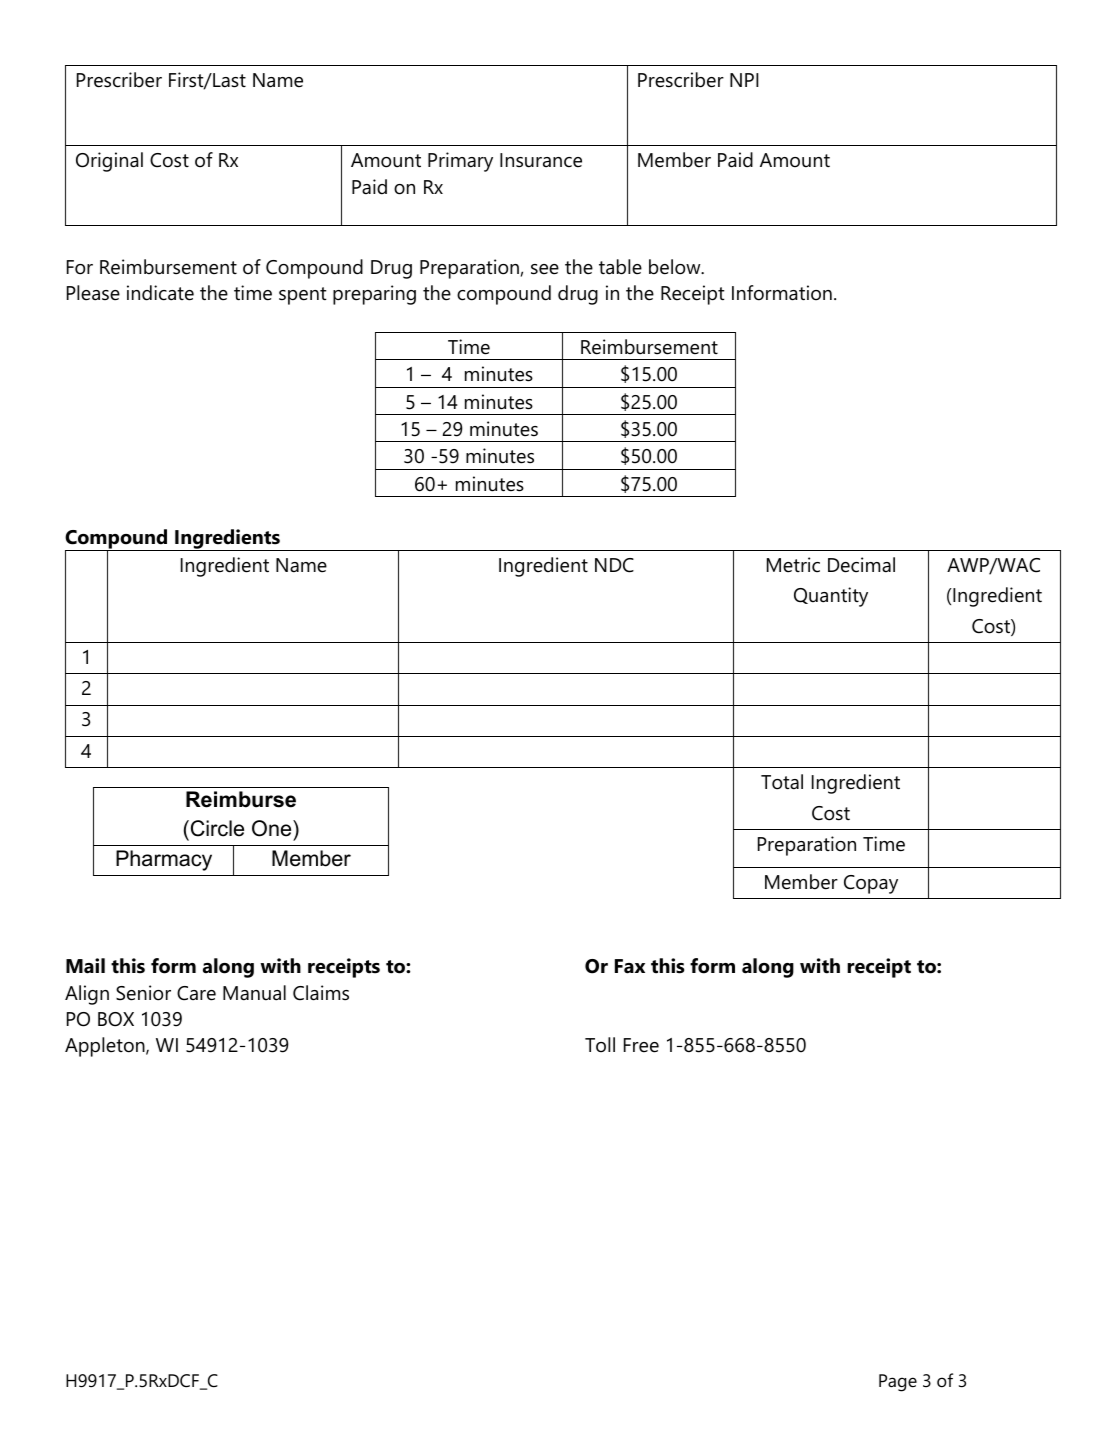 The height and width of the screenshot is (1431, 1105). Describe the element at coordinates (273, 828) in the screenshot. I see `One` at that location.
